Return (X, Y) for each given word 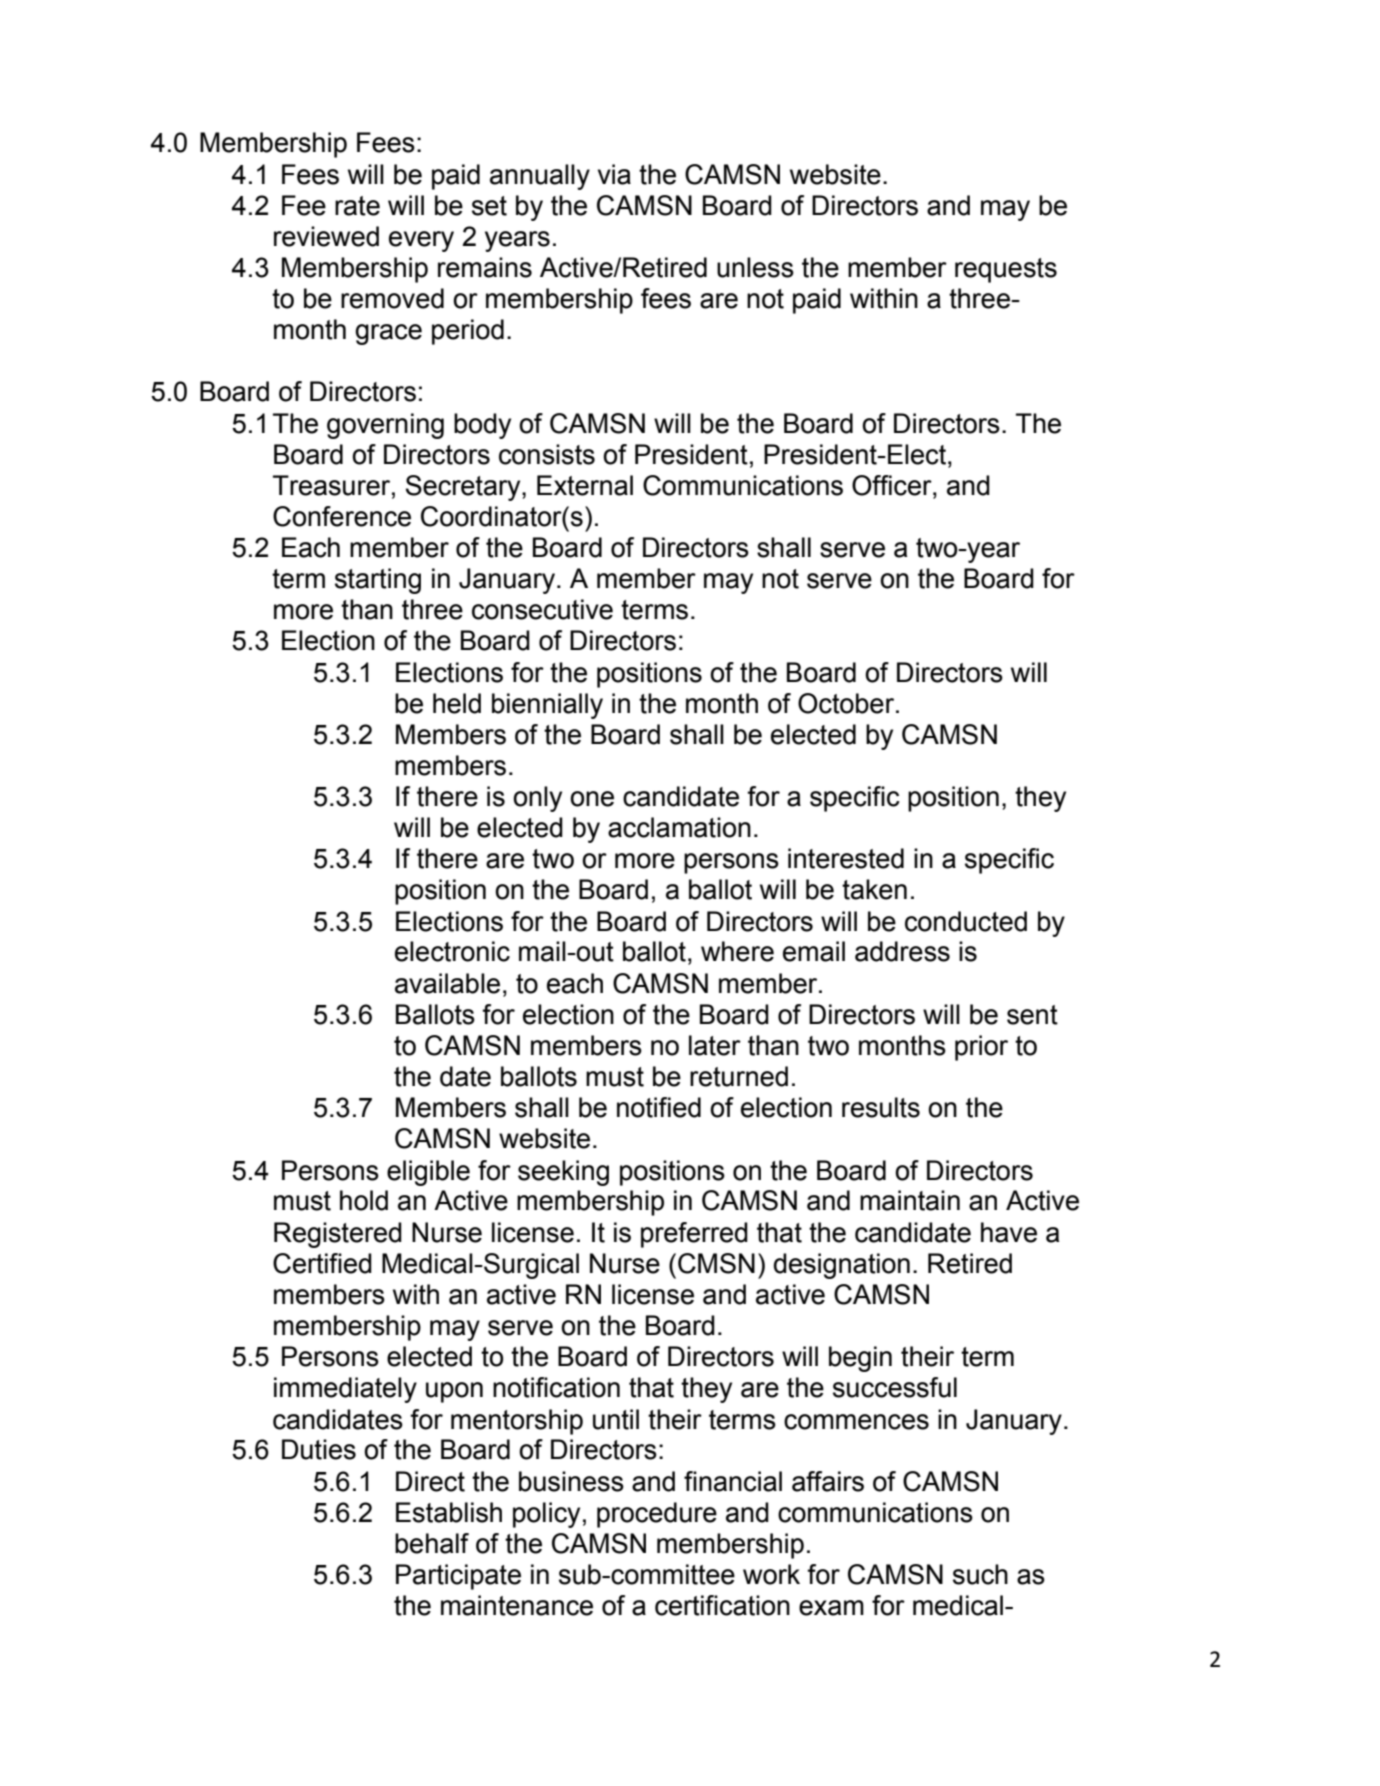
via (614, 174)
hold (364, 1200)
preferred (694, 1235)
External (585, 485)
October (847, 703)
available (447, 983)
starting (378, 581)
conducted (966, 921)
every (421, 241)
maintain (910, 1200)
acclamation (679, 827)
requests (1006, 270)
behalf (432, 1543)
